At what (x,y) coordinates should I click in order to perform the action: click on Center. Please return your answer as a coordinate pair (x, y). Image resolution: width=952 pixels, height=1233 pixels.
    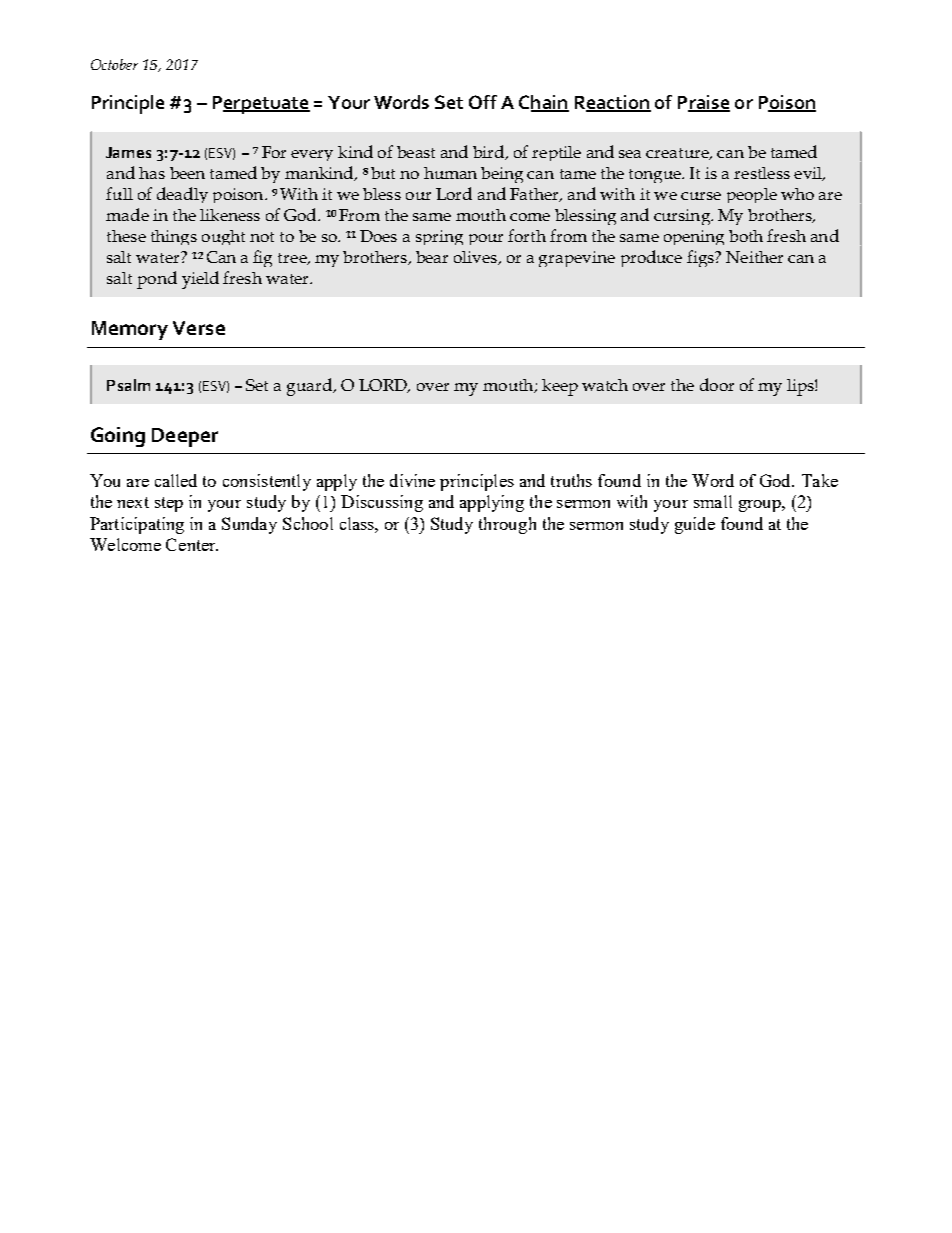
    Looking at the image, I should click on (192, 544).
